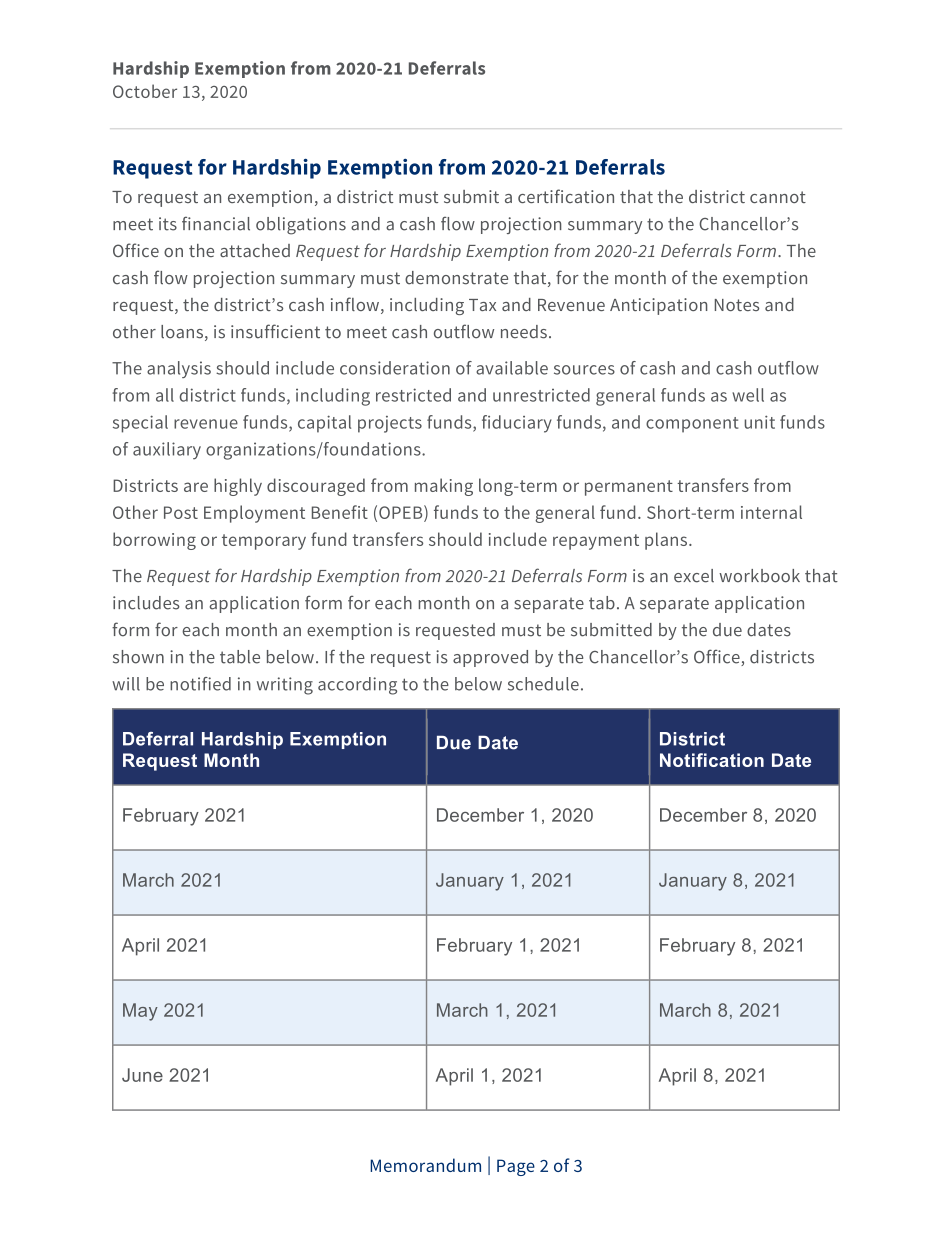 The image size is (952, 1233). Describe the element at coordinates (142, 1075) in the screenshot. I see `June` at that location.
